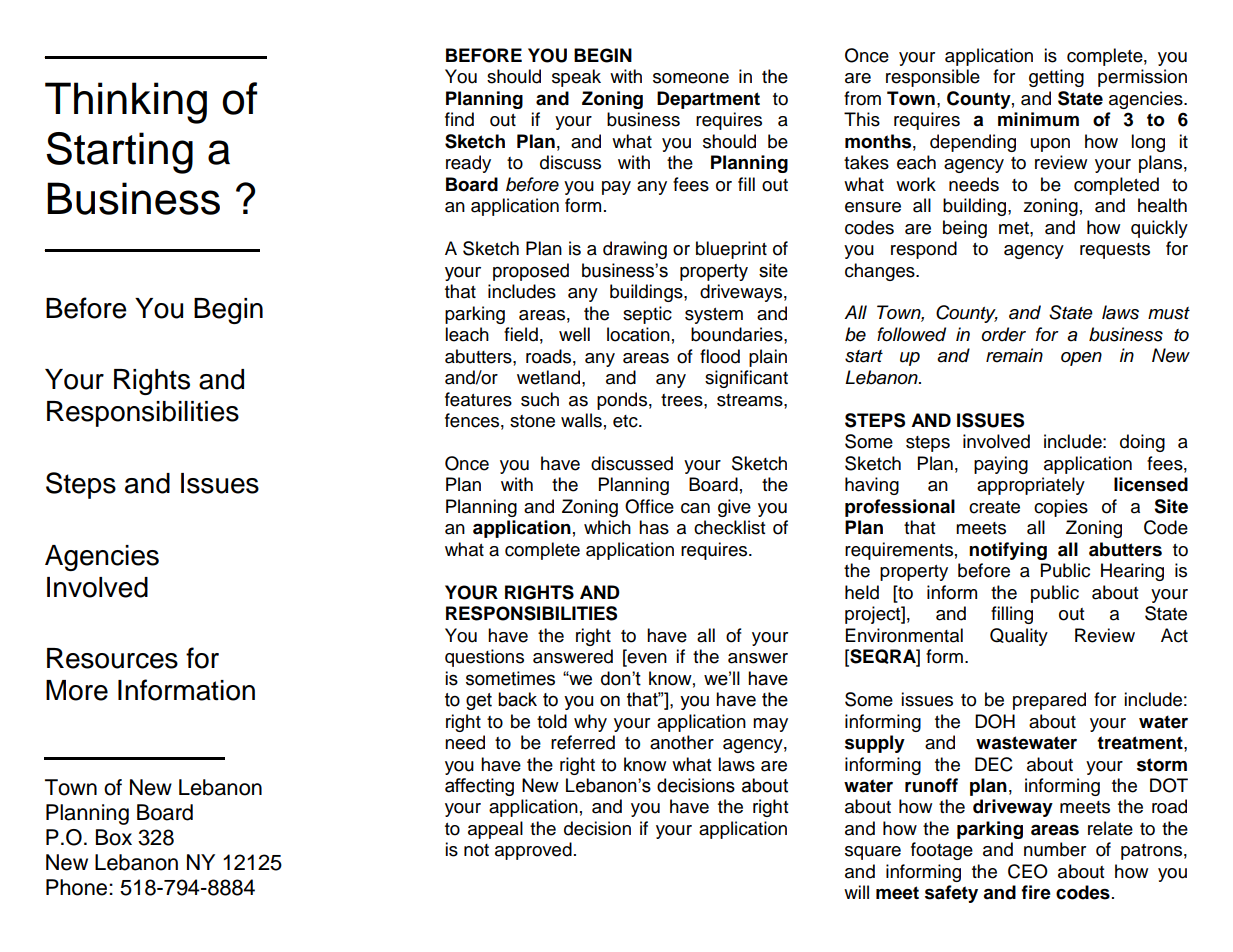  I want to click on which, so click(607, 527).
